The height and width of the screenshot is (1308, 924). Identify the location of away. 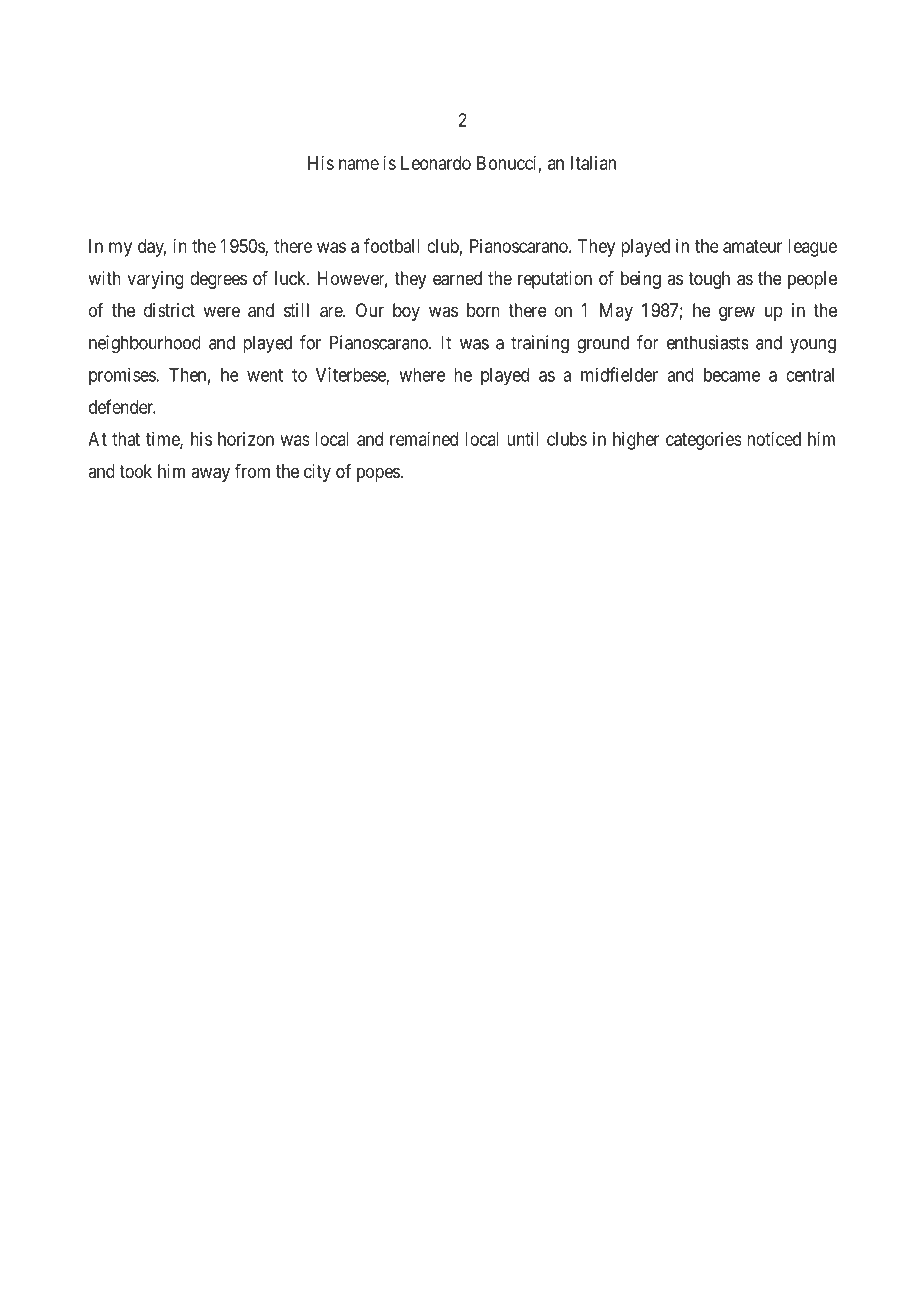
(210, 474).
